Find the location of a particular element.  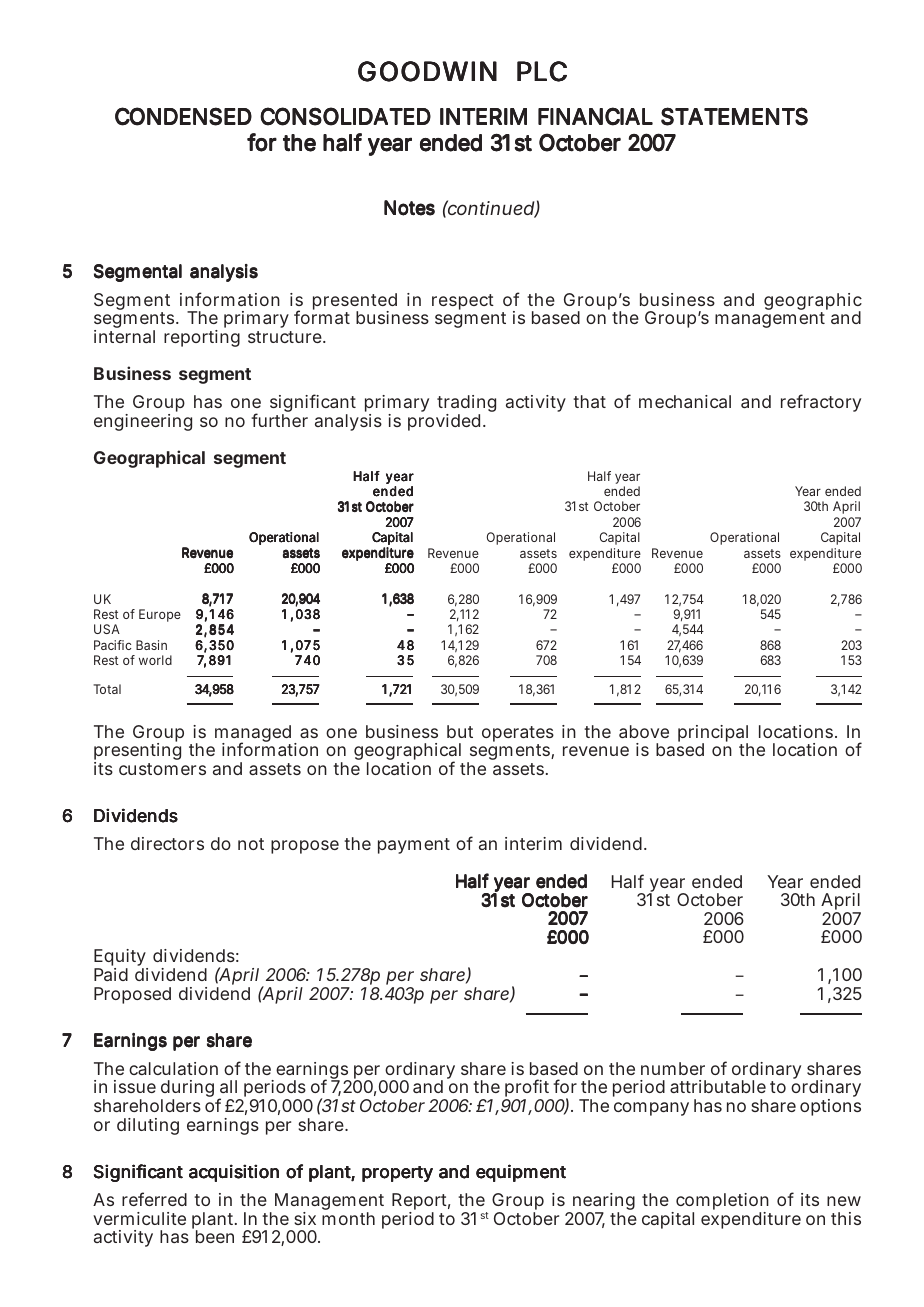

PLC is located at coordinates (542, 71).
